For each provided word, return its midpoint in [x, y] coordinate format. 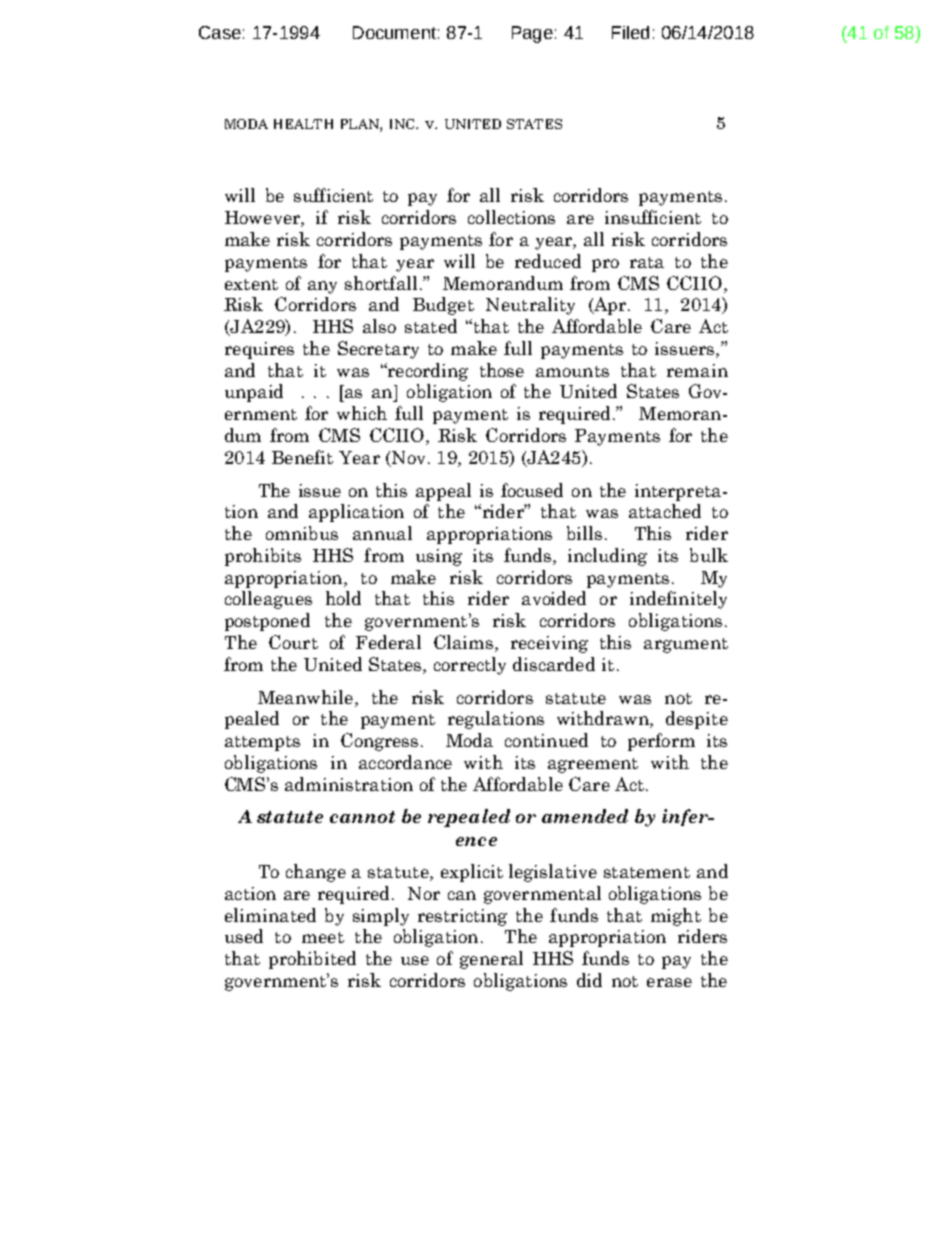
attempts [262, 743]
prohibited [312, 960]
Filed [630, 32]
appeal [443, 492]
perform [661, 742]
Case [220, 32]
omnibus [302, 533]
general [491, 960]
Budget [443, 306]
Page [532, 34]
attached [665, 511]
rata [647, 262]
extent [251, 284]
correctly [470, 666]
